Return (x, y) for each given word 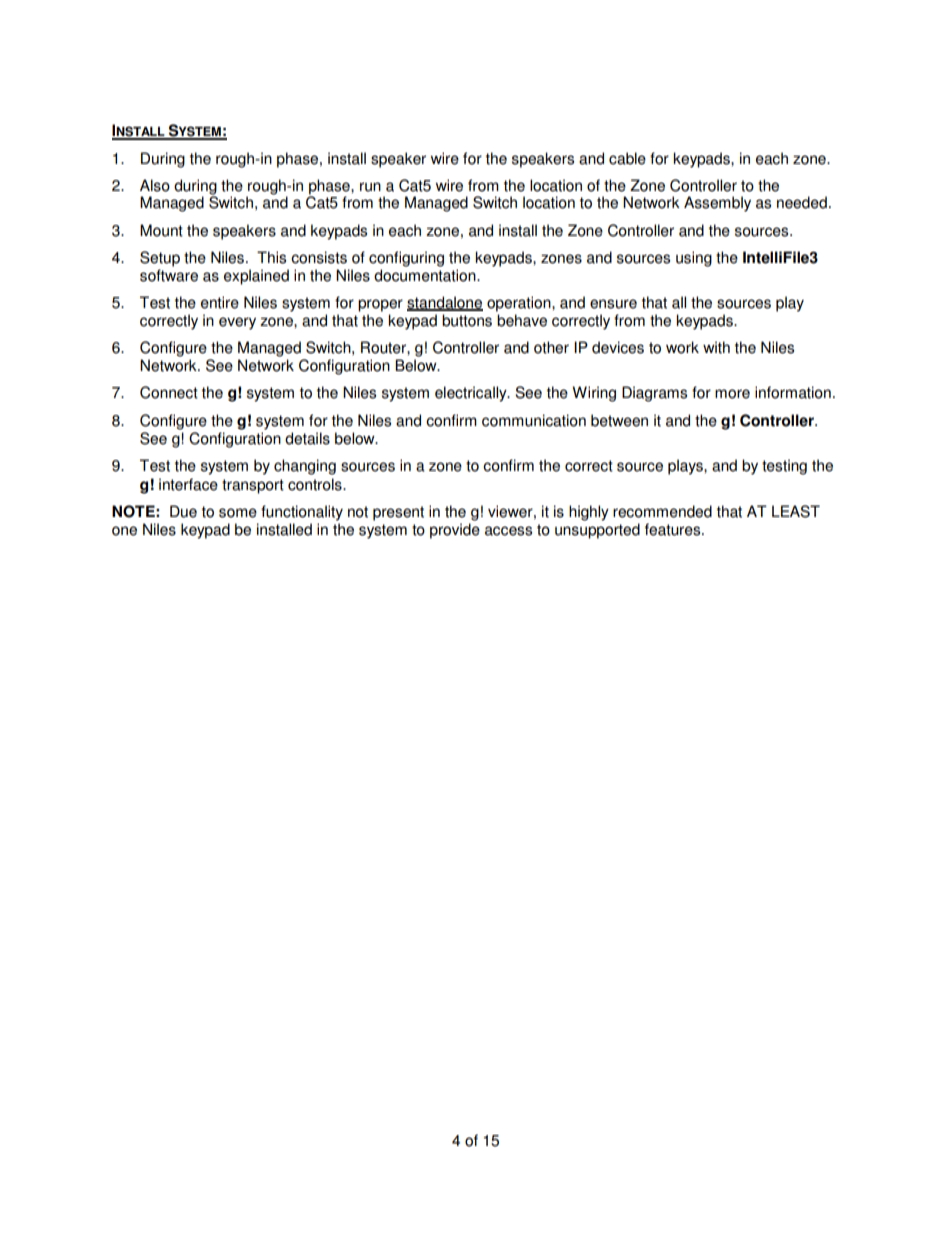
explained (256, 277)
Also (155, 185)
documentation (426, 275)
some (238, 513)
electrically (472, 394)
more (732, 394)
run (370, 187)
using (694, 259)
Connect (169, 392)
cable (627, 158)
